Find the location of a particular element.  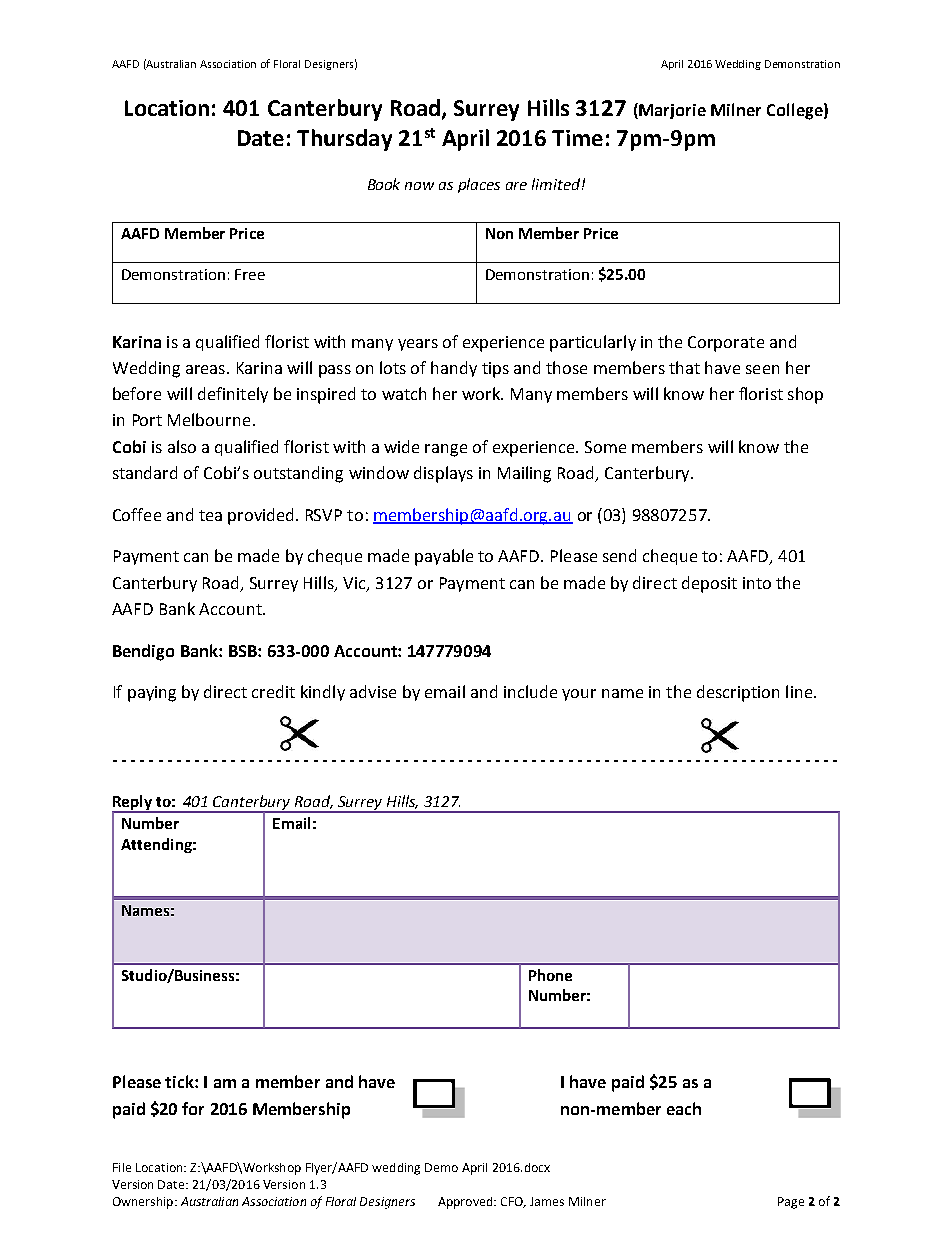

include is located at coordinates (530, 691).
